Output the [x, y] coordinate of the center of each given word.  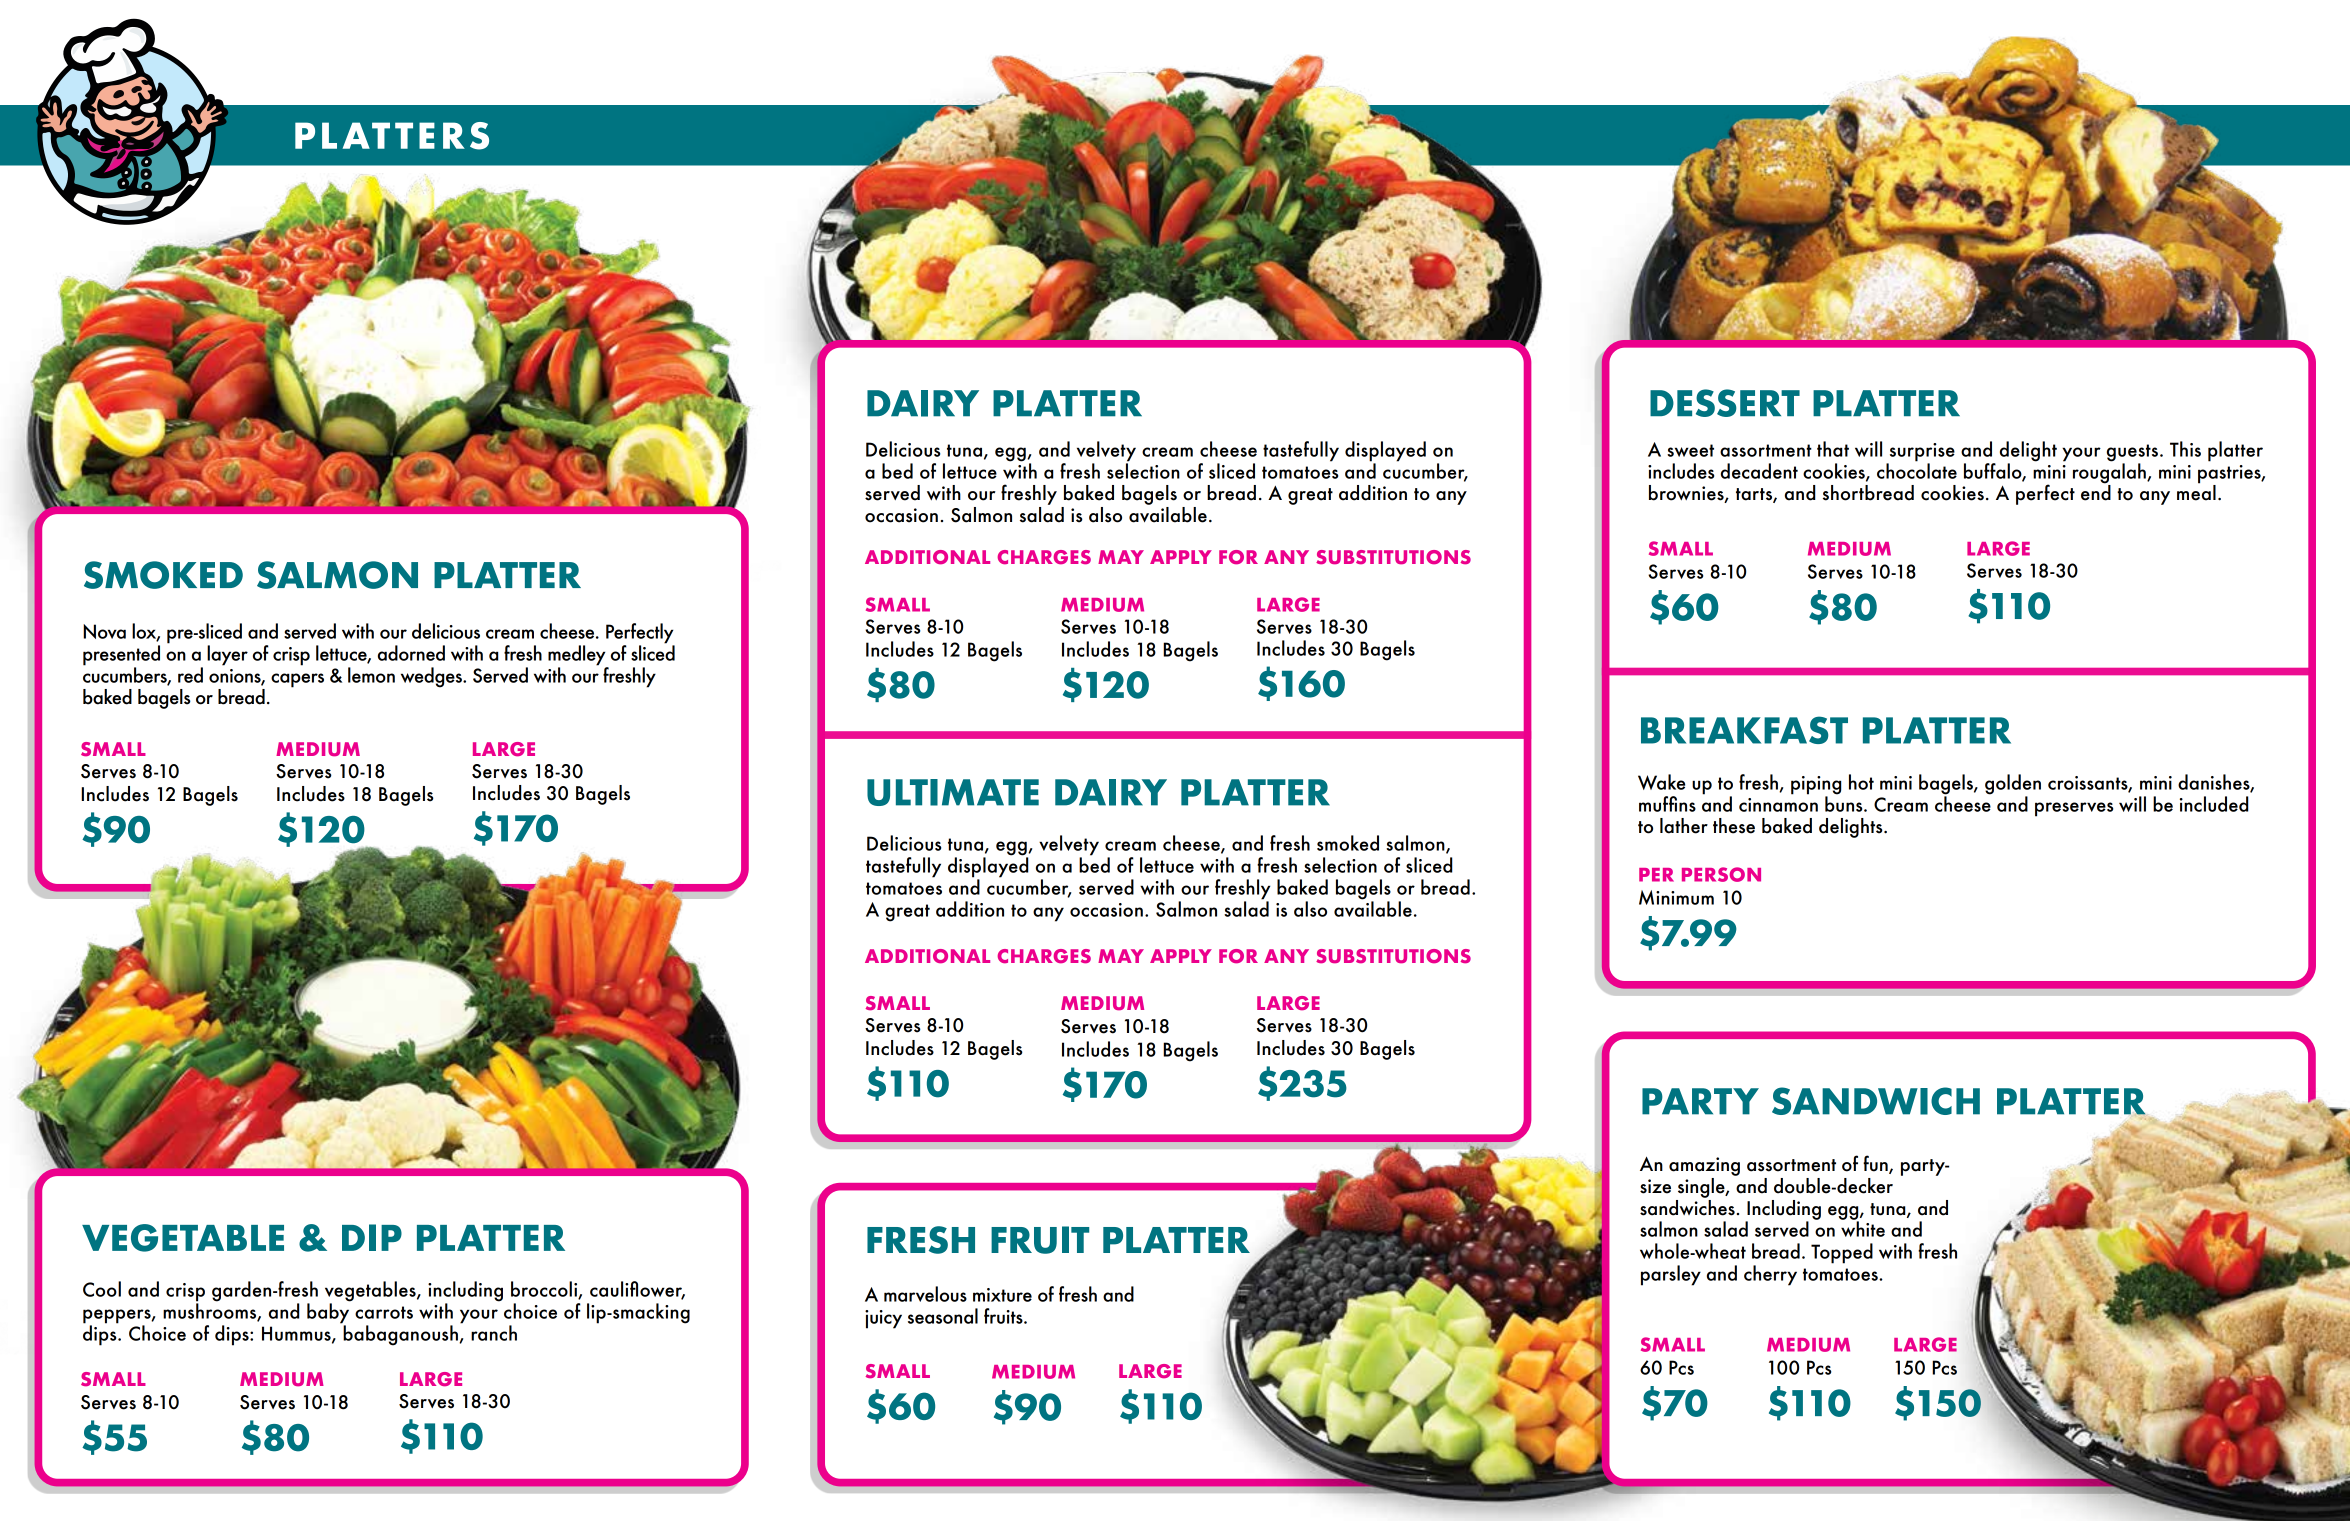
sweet [1690, 450]
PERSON [1721, 874]
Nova [104, 631]
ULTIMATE [953, 792]
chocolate [1917, 470]
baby [328, 1313]
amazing [1704, 1166]
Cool [102, 1289]
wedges [432, 677]
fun [1876, 1164]
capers [297, 680]
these [1734, 826]
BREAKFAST [1744, 730]
